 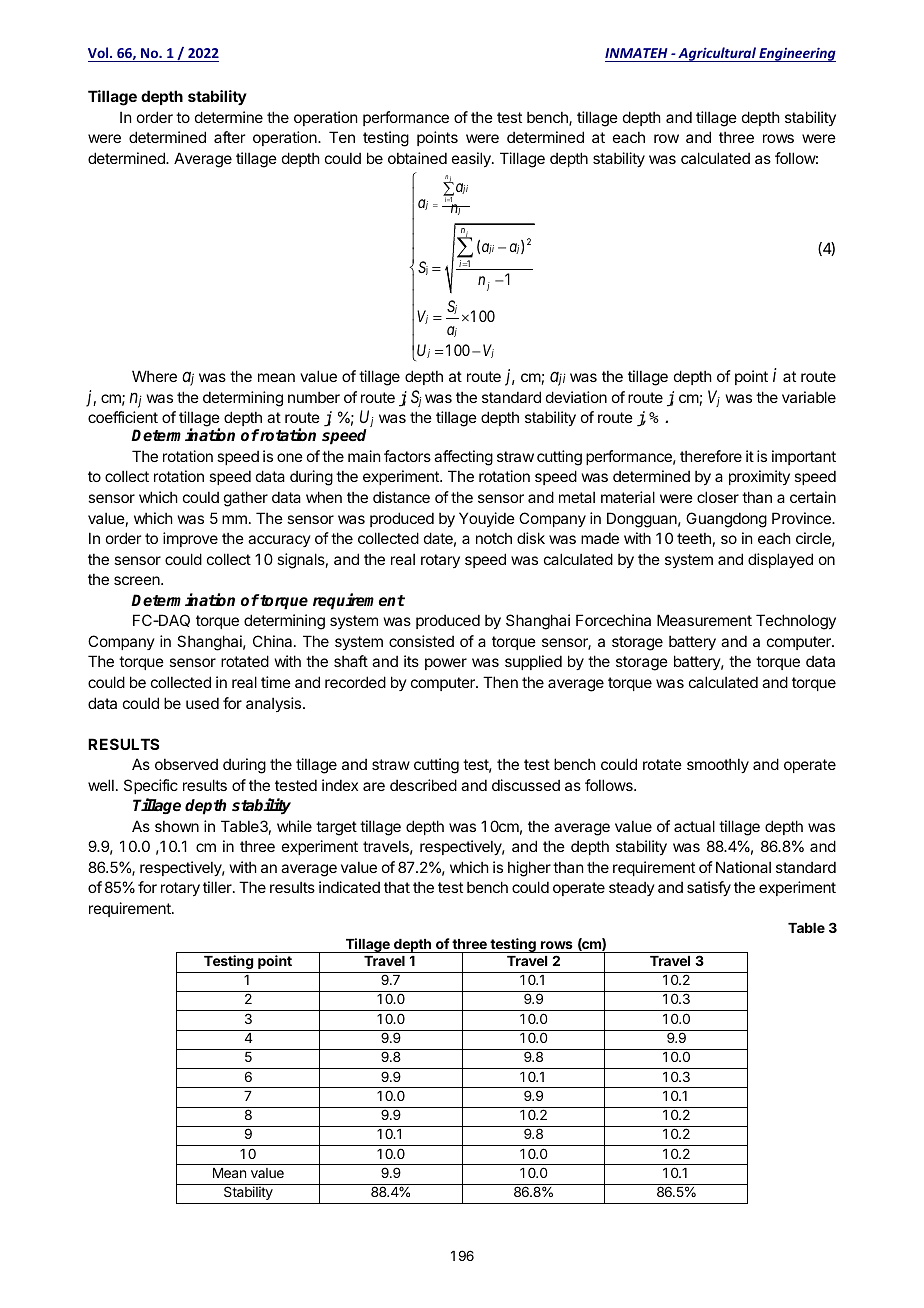 What do you see at coordinates (246, 499) in the document?
I see `gather` at bounding box center [246, 499].
